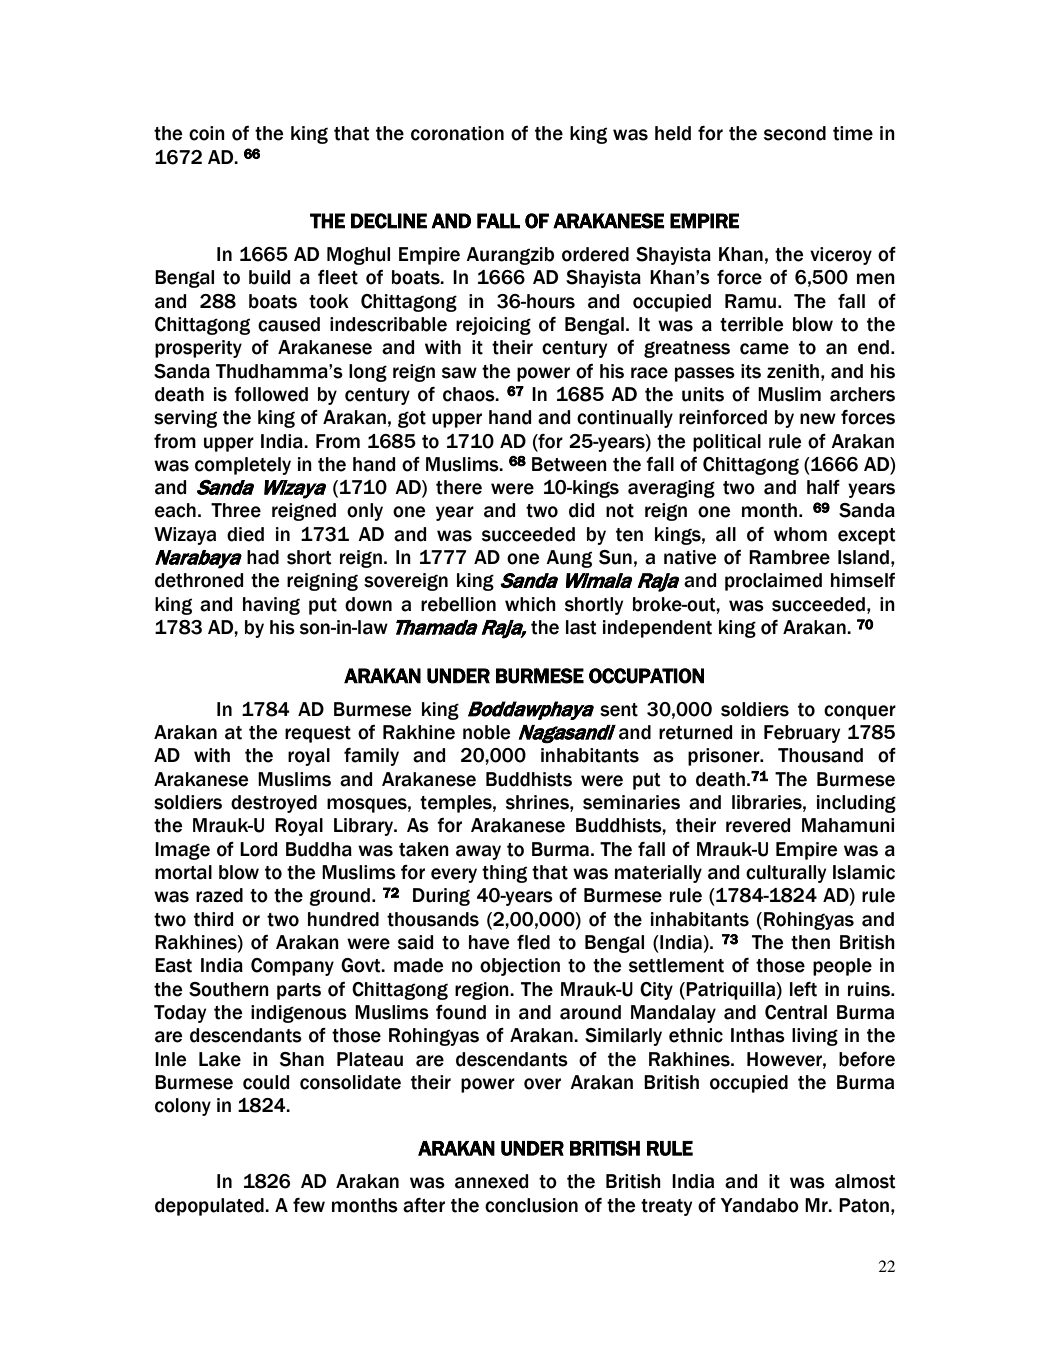 The image size is (1050, 1358). What do you see at coordinates (457, 133) in the page?
I see `coronation` at bounding box center [457, 133].
